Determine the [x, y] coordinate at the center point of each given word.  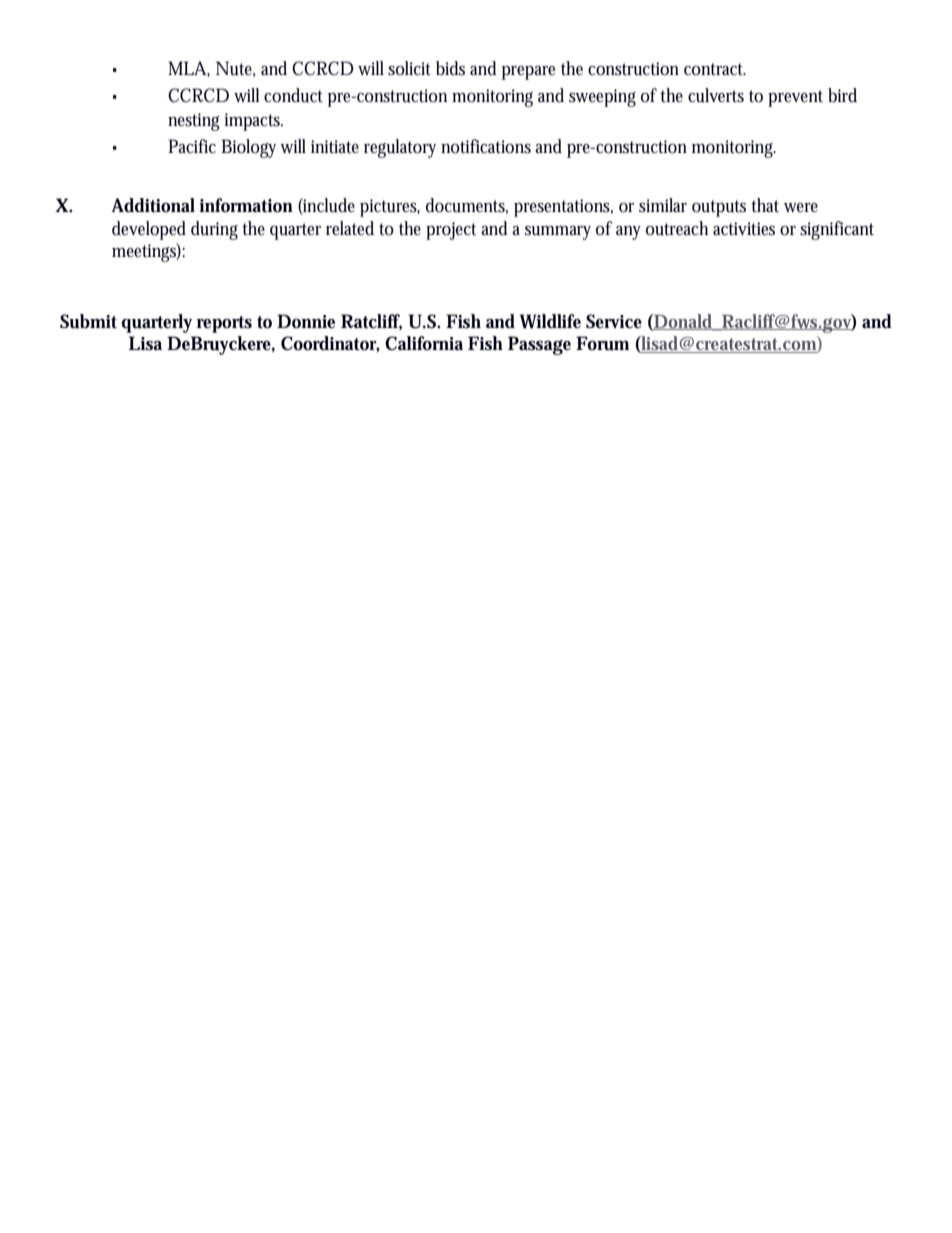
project [451, 231]
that [765, 205]
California [424, 343]
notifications [486, 146]
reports [224, 324]
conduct [293, 95]
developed [149, 230]
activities [744, 229]
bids [450, 68]
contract [715, 69]
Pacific [192, 146]
